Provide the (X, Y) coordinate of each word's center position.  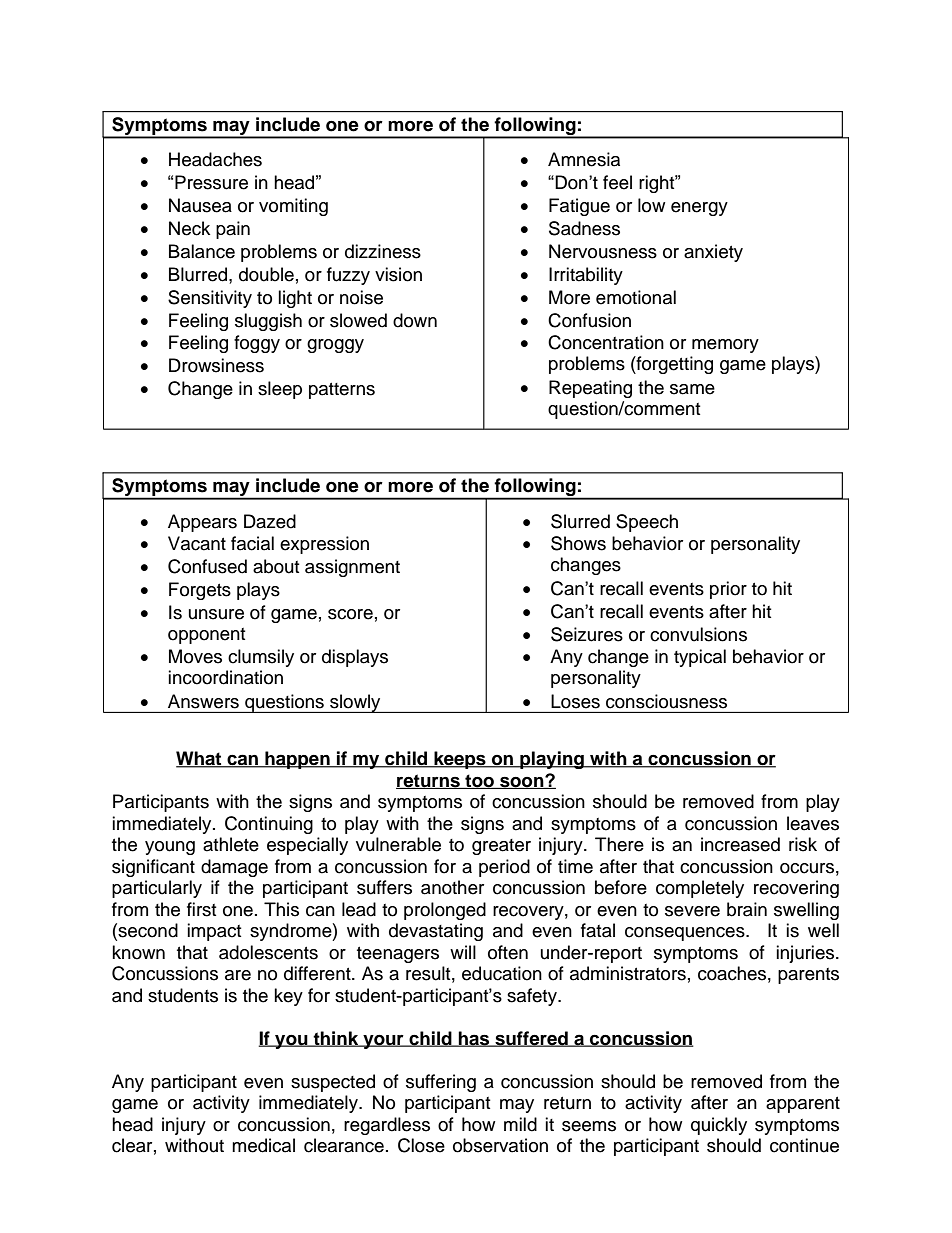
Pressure (211, 182)
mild (520, 1124)
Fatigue (579, 207)
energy (699, 209)
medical (263, 1145)
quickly (719, 1126)
